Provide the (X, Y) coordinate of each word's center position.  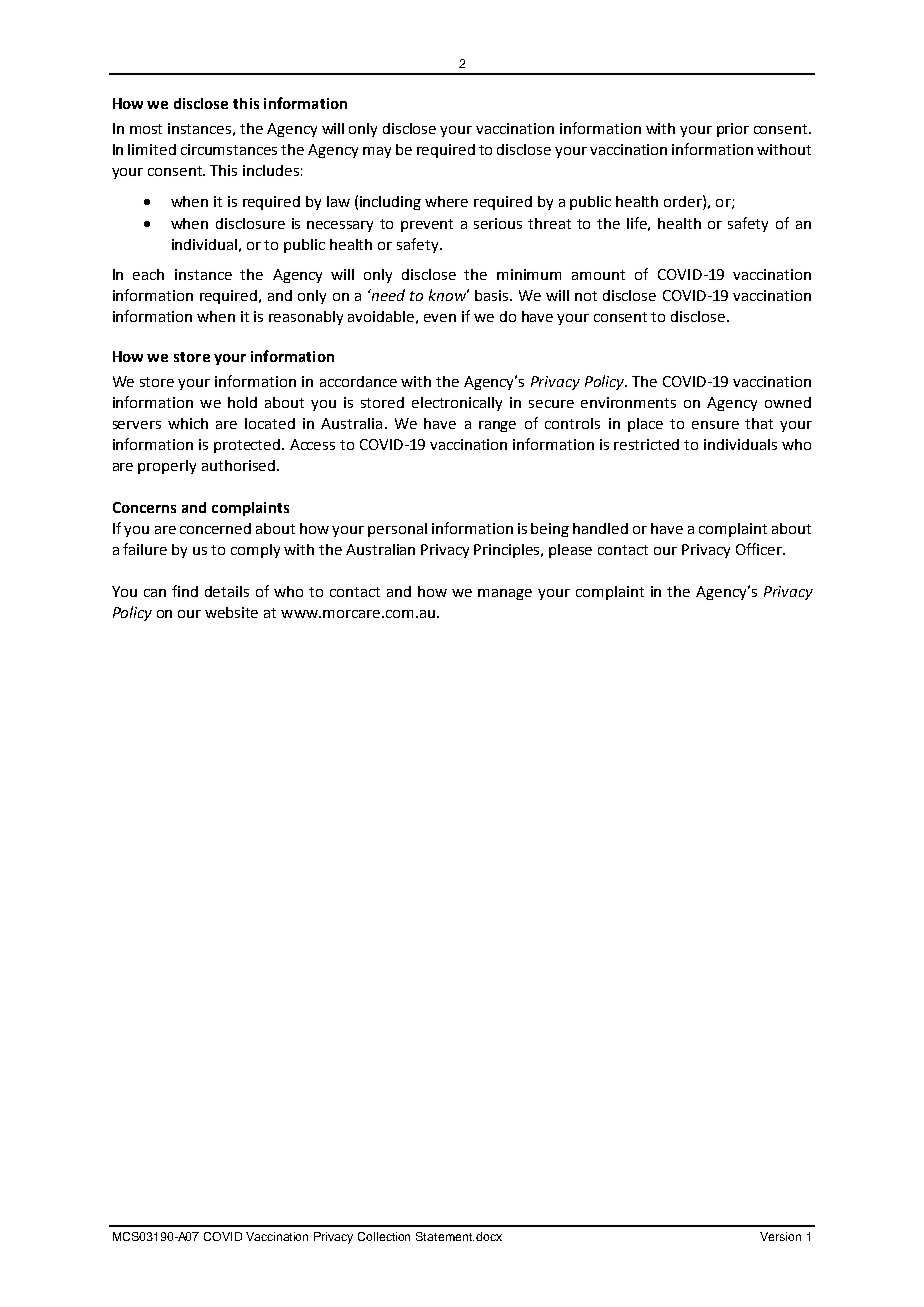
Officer (760, 549)
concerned (215, 528)
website (231, 612)
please (570, 551)
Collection (384, 1236)
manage (505, 594)
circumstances (229, 149)
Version (780, 1236)
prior (733, 130)
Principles (508, 551)
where (446, 201)
